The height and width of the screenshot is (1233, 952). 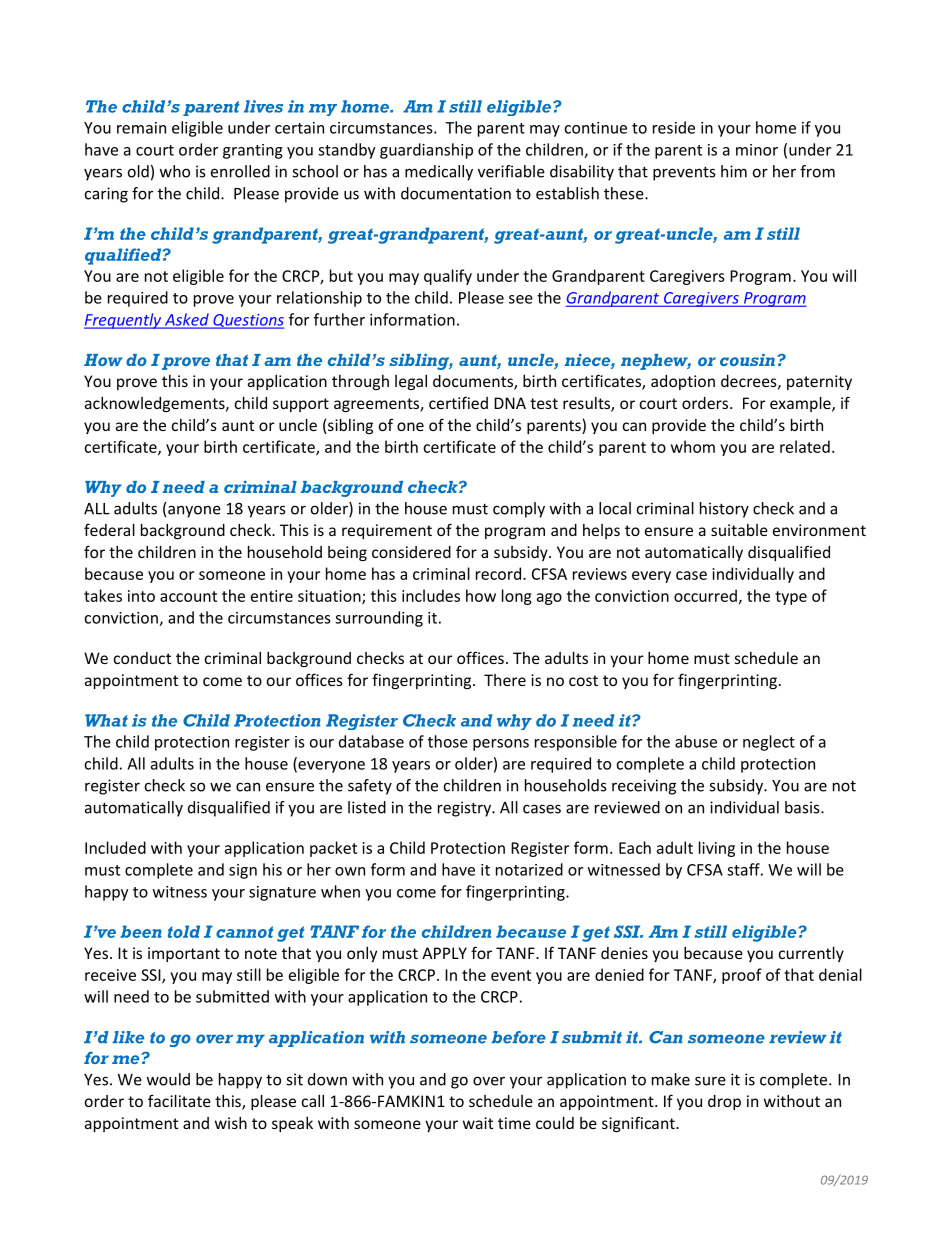 What do you see at coordinates (757, 150) in the screenshot?
I see `minor` at bounding box center [757, 150].
